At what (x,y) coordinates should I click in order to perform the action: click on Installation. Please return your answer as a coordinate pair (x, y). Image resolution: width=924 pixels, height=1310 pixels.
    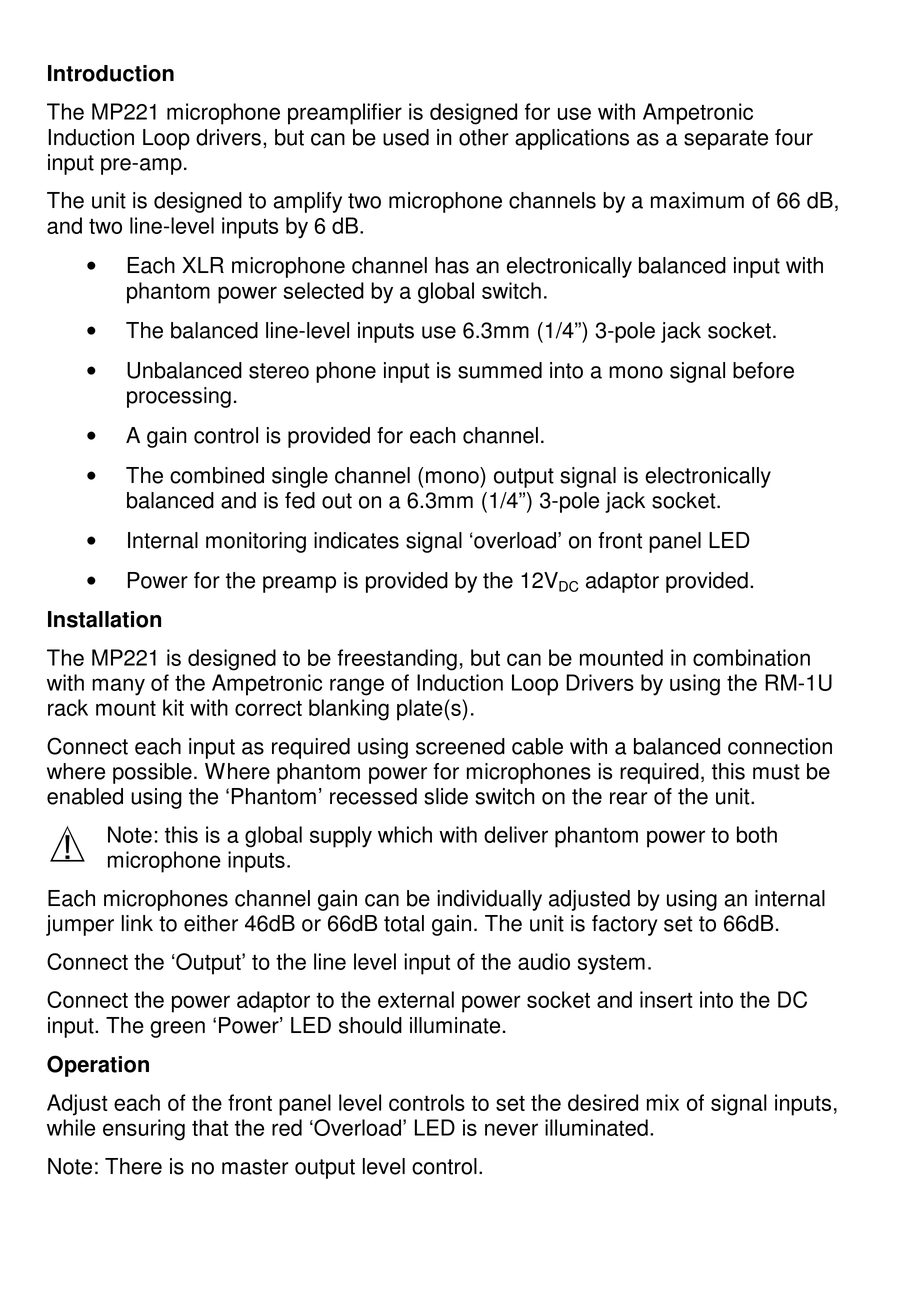
    Looking at the image, I should click on (104, 619).
